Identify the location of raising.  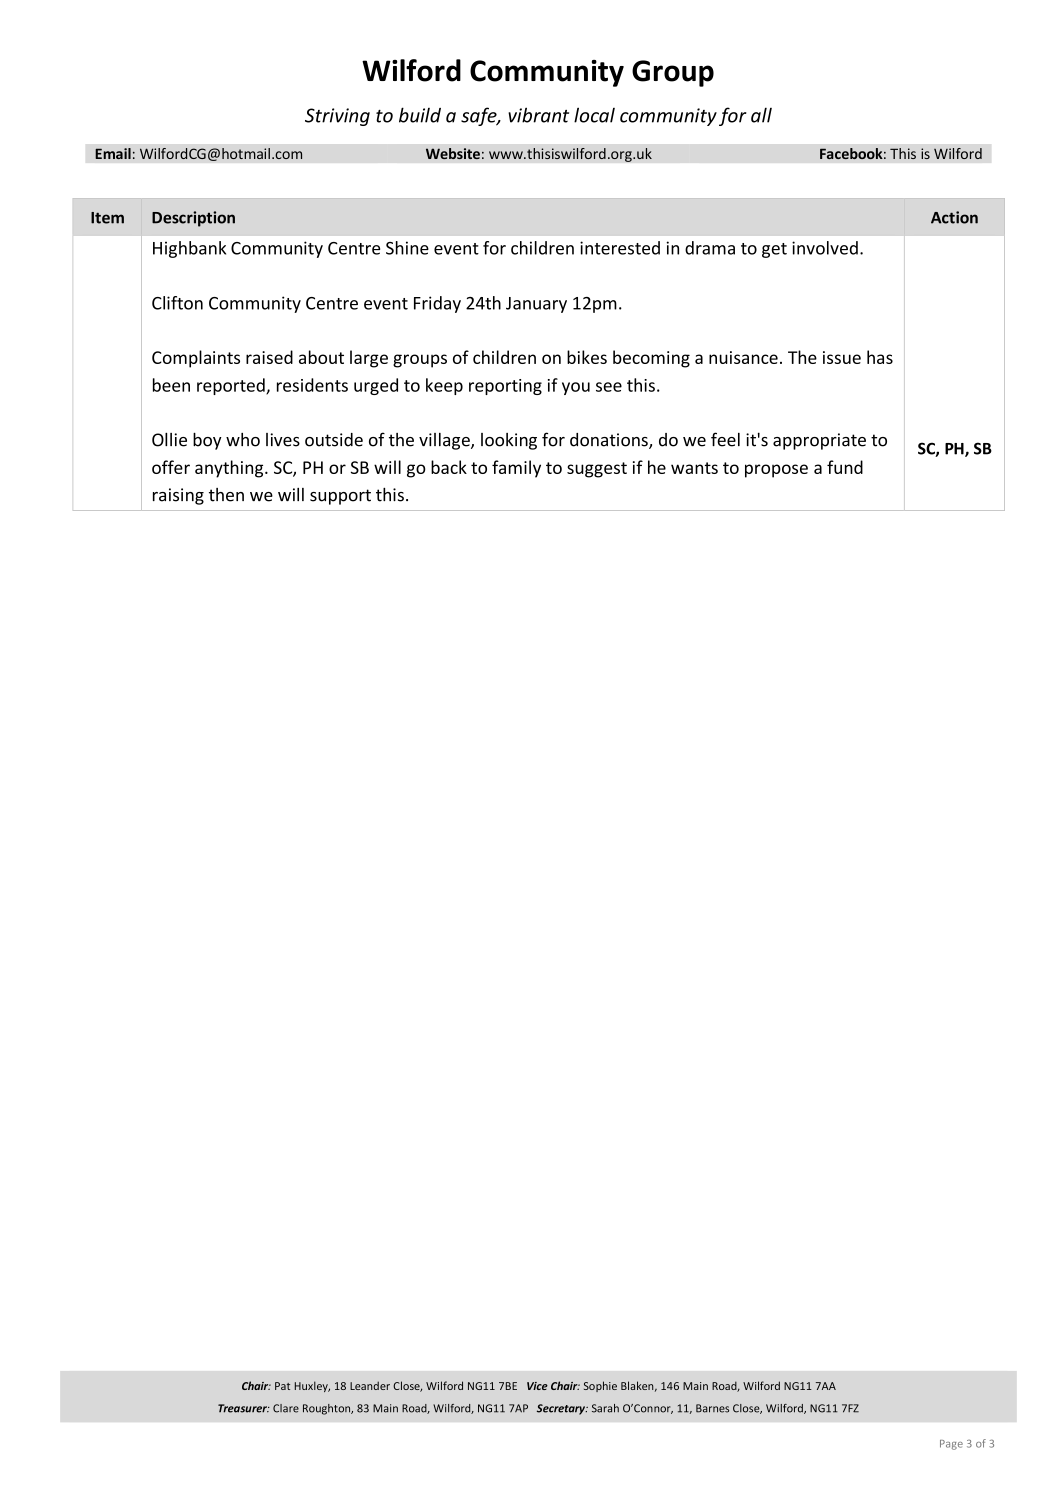
(178, 496).
